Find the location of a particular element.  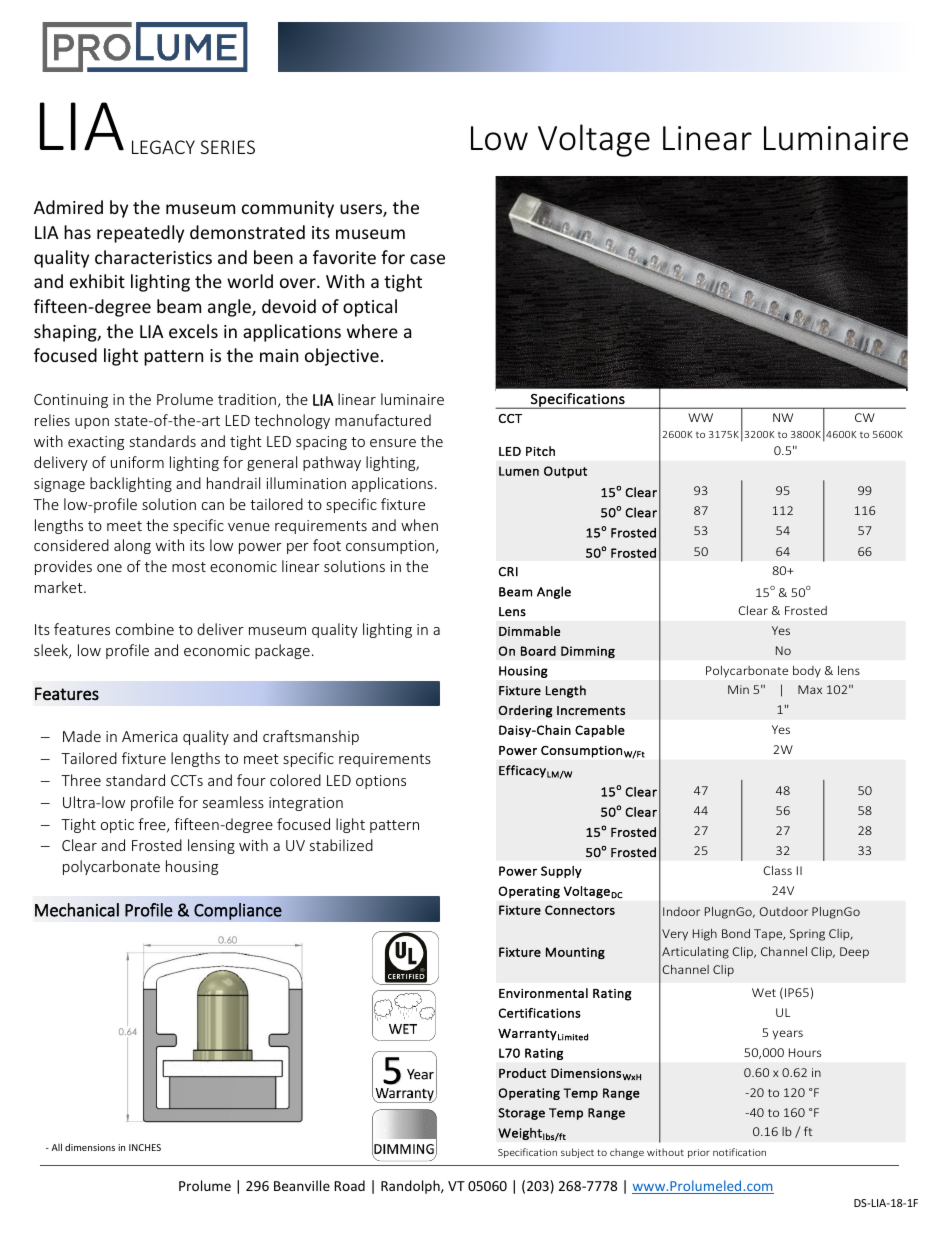

when is located at coordinates (419, 525).
